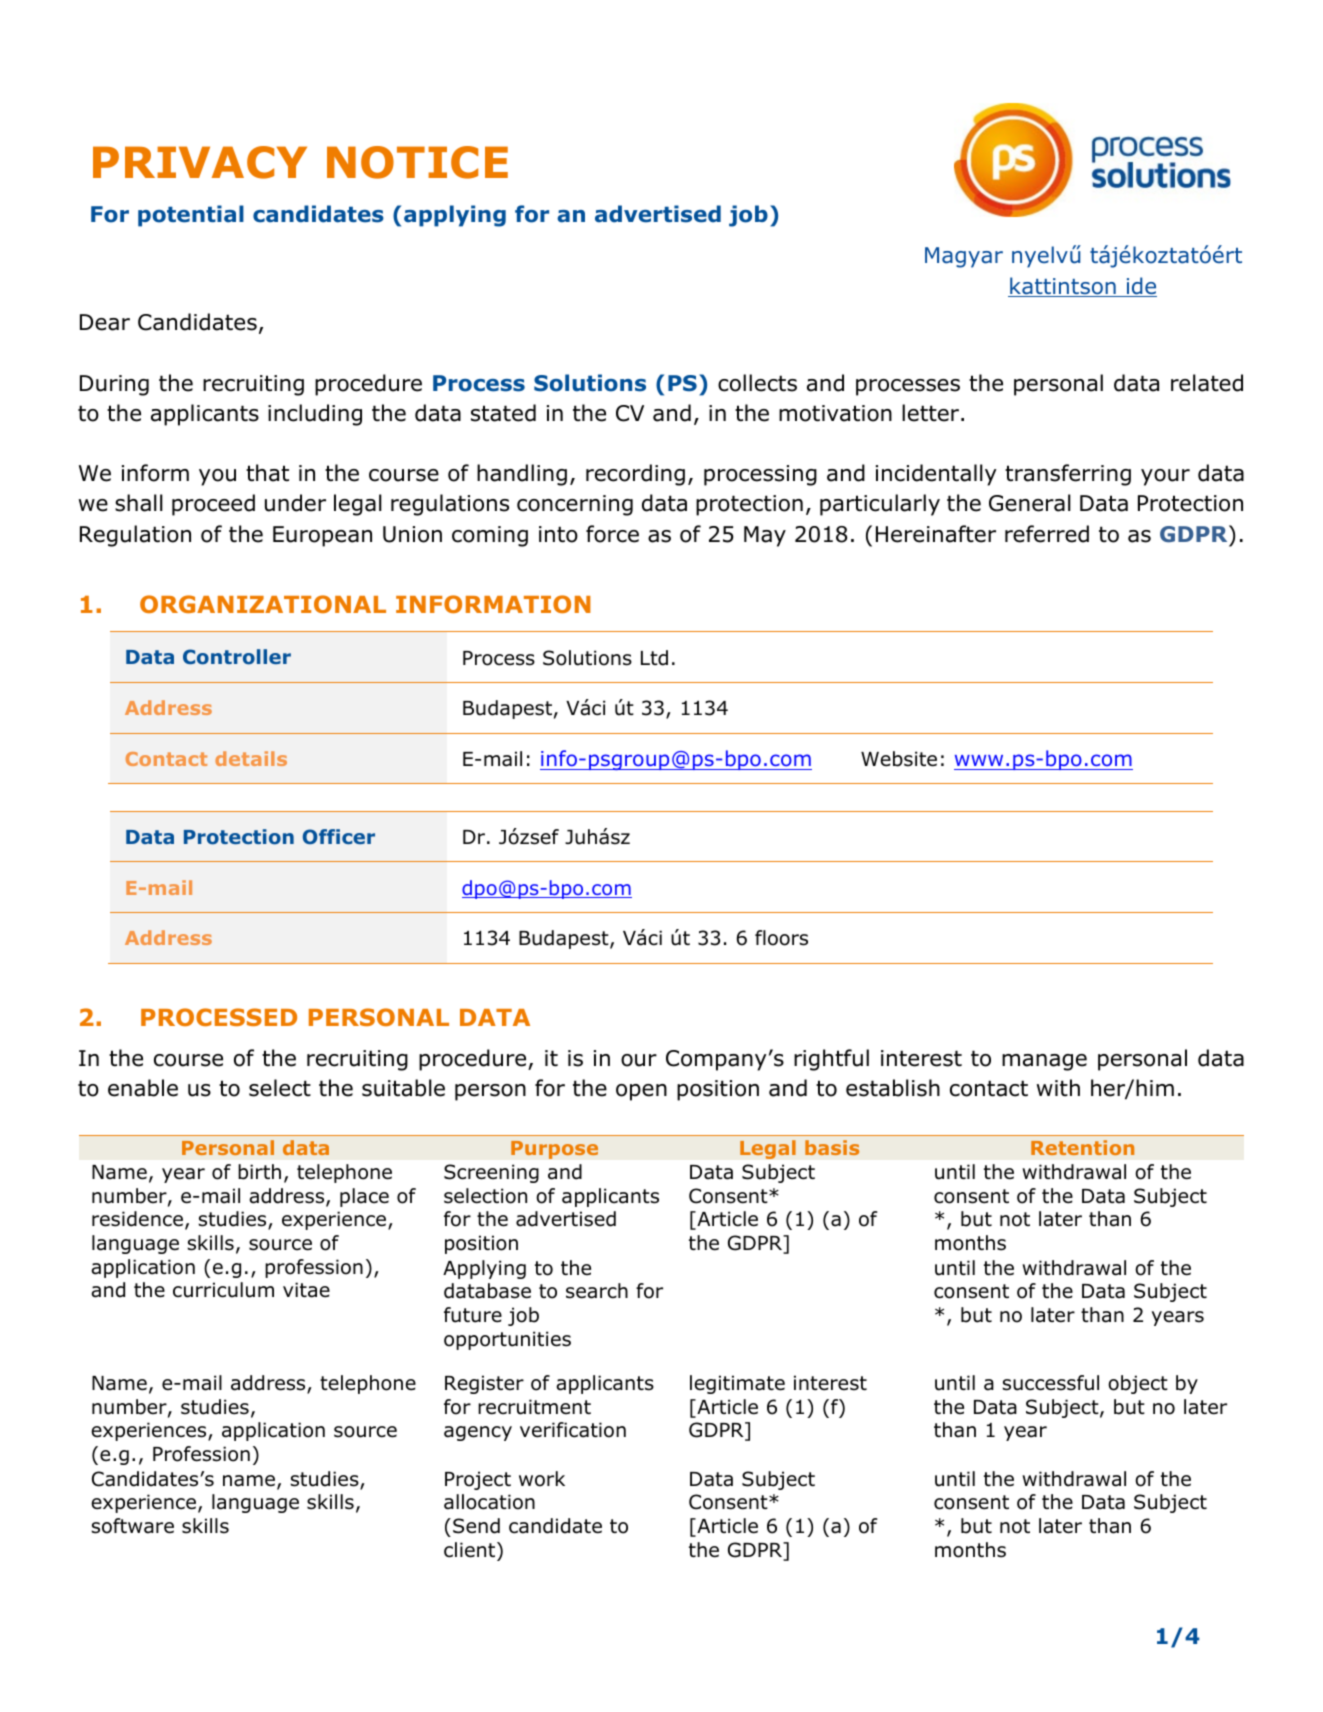 The image size is (1323, 1712). Describe the element at coordinates (1207, 383) in the screenshot. I see `related` at that location.
